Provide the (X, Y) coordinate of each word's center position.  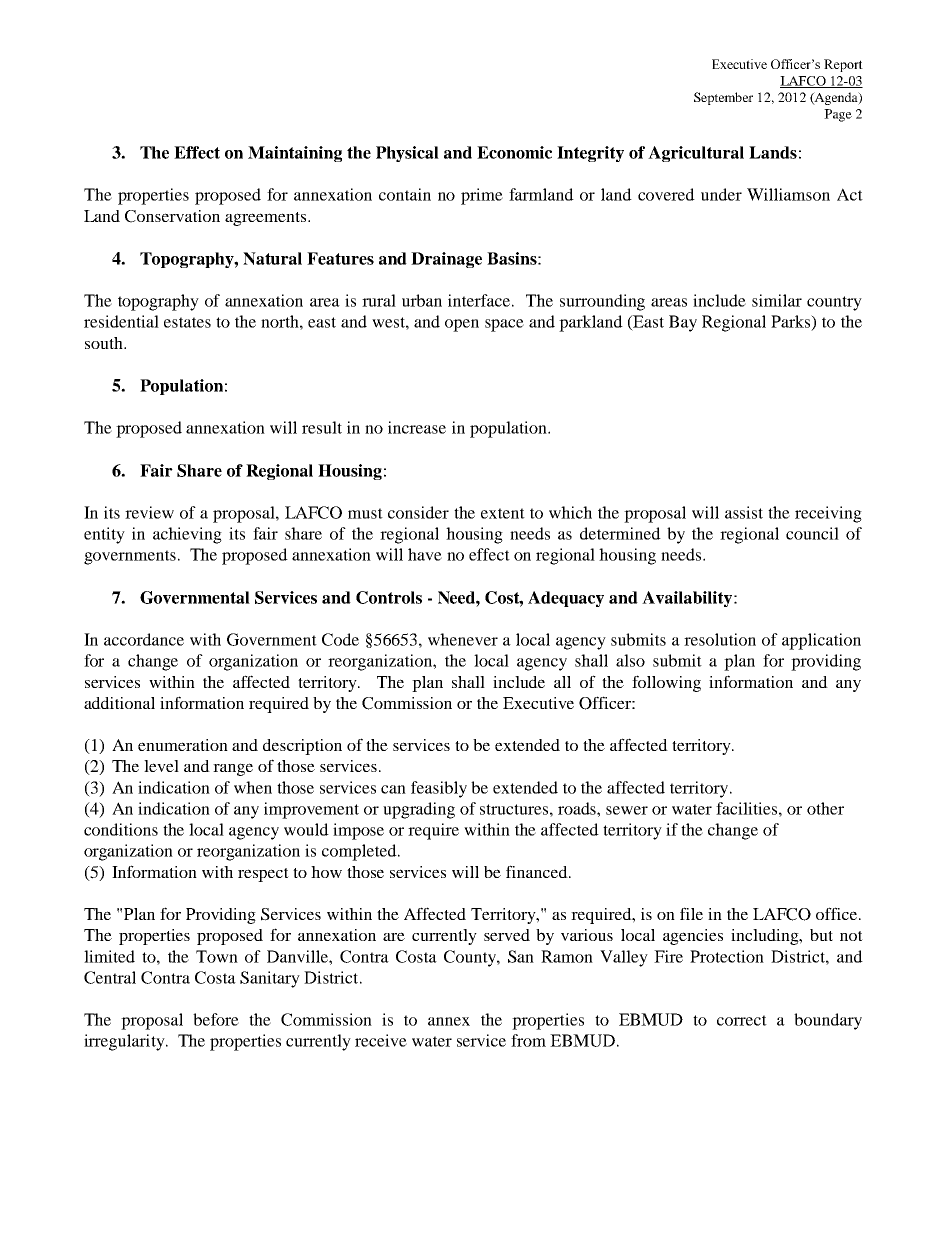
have (425, 554)
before (216, 1019)
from (528, 1040)
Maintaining (295, 154)
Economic (514, 152)
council (812, 533)
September (723, 98)
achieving (187, 535)
